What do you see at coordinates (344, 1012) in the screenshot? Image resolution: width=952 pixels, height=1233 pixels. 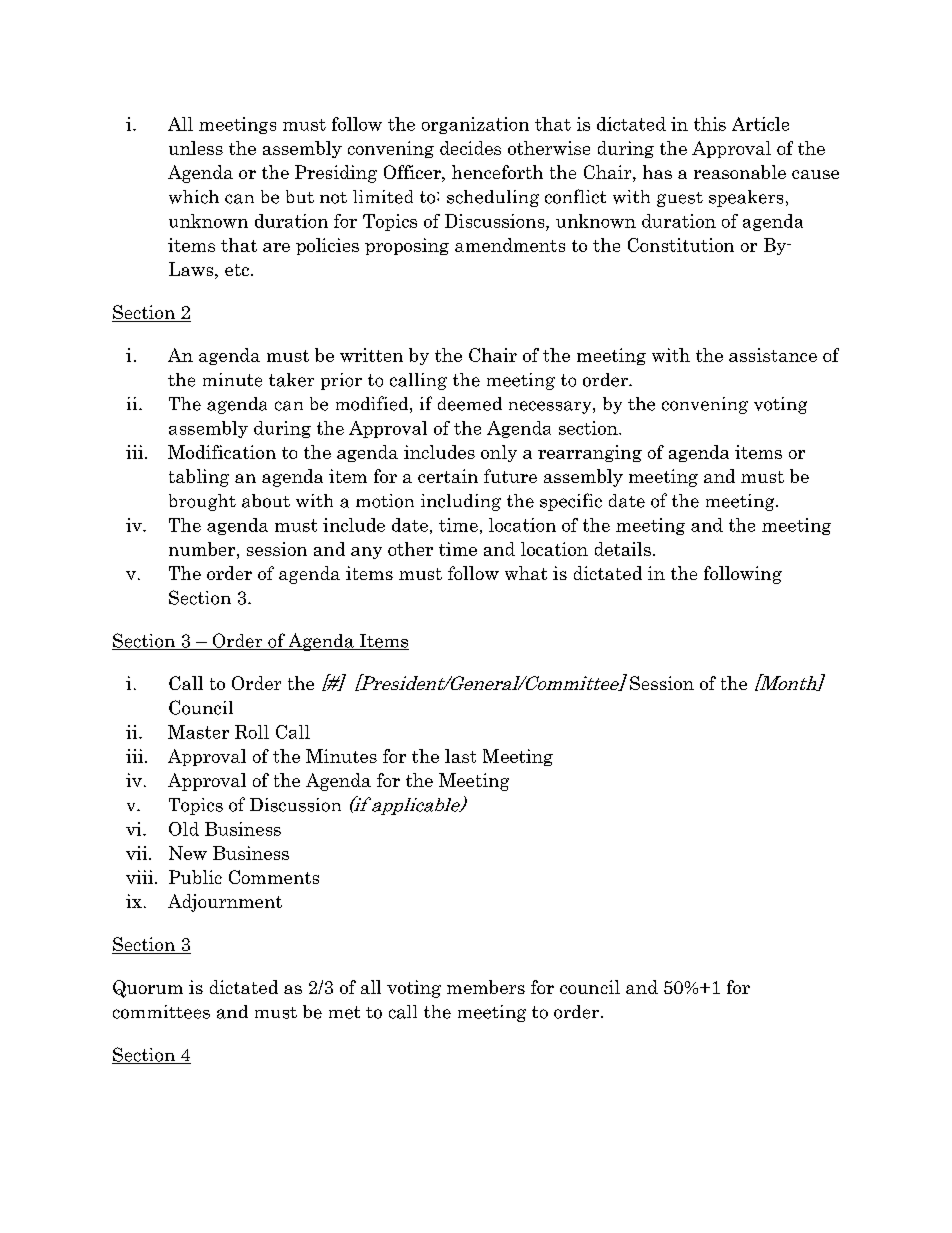 I see `met` at bounding box center [344, 1012].
